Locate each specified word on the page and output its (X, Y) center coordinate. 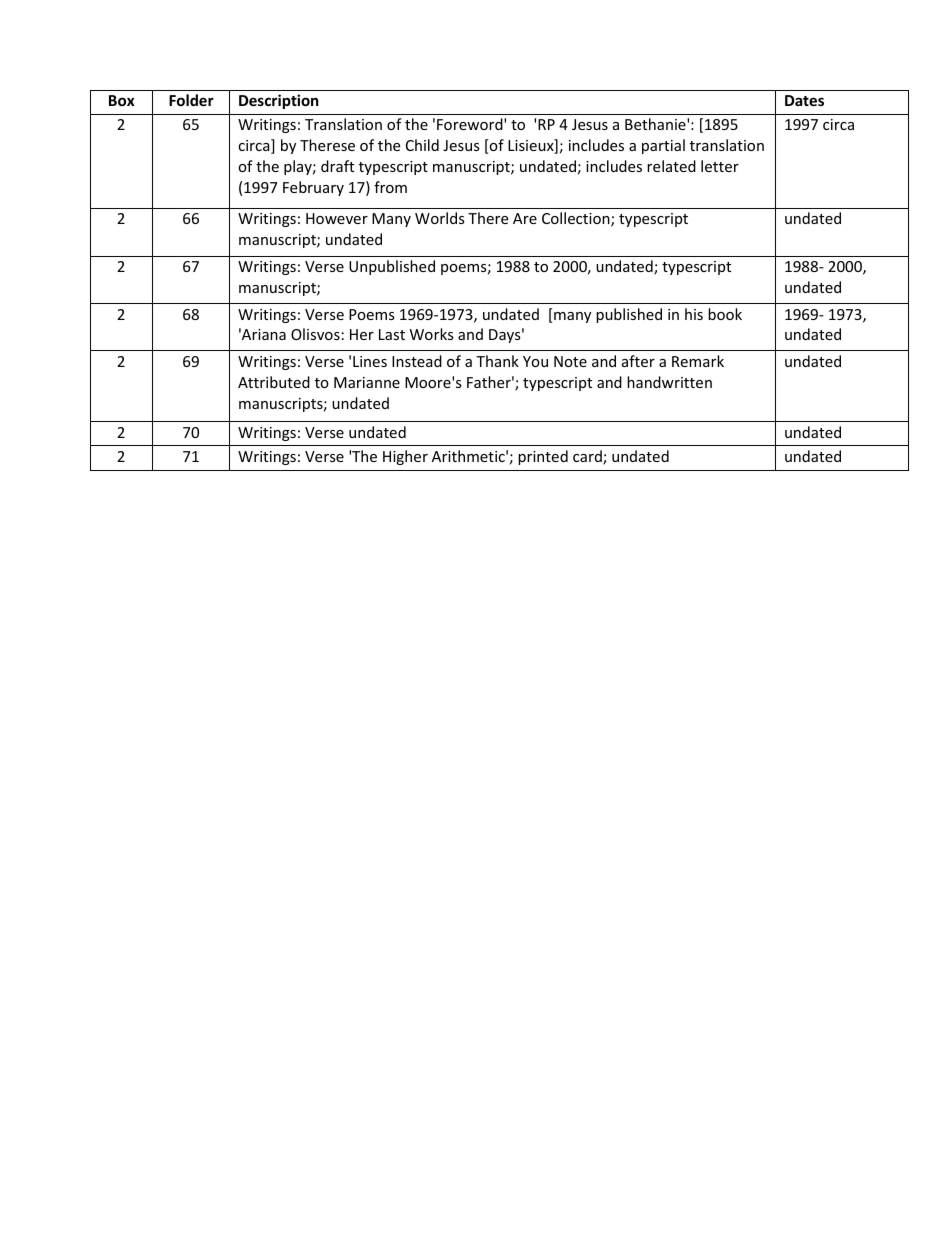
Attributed (274, 382)
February (313, 188)
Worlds (440, 218)
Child (422, 145)
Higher (405, 457)
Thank (497, 361)
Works (432, 334)
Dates (804, 100)
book (725, 314)
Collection (577, 219)
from (390, 187)
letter (720, 166)
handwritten (669, 382)
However (337, 218)
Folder (191, 100)
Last (392, 334)
